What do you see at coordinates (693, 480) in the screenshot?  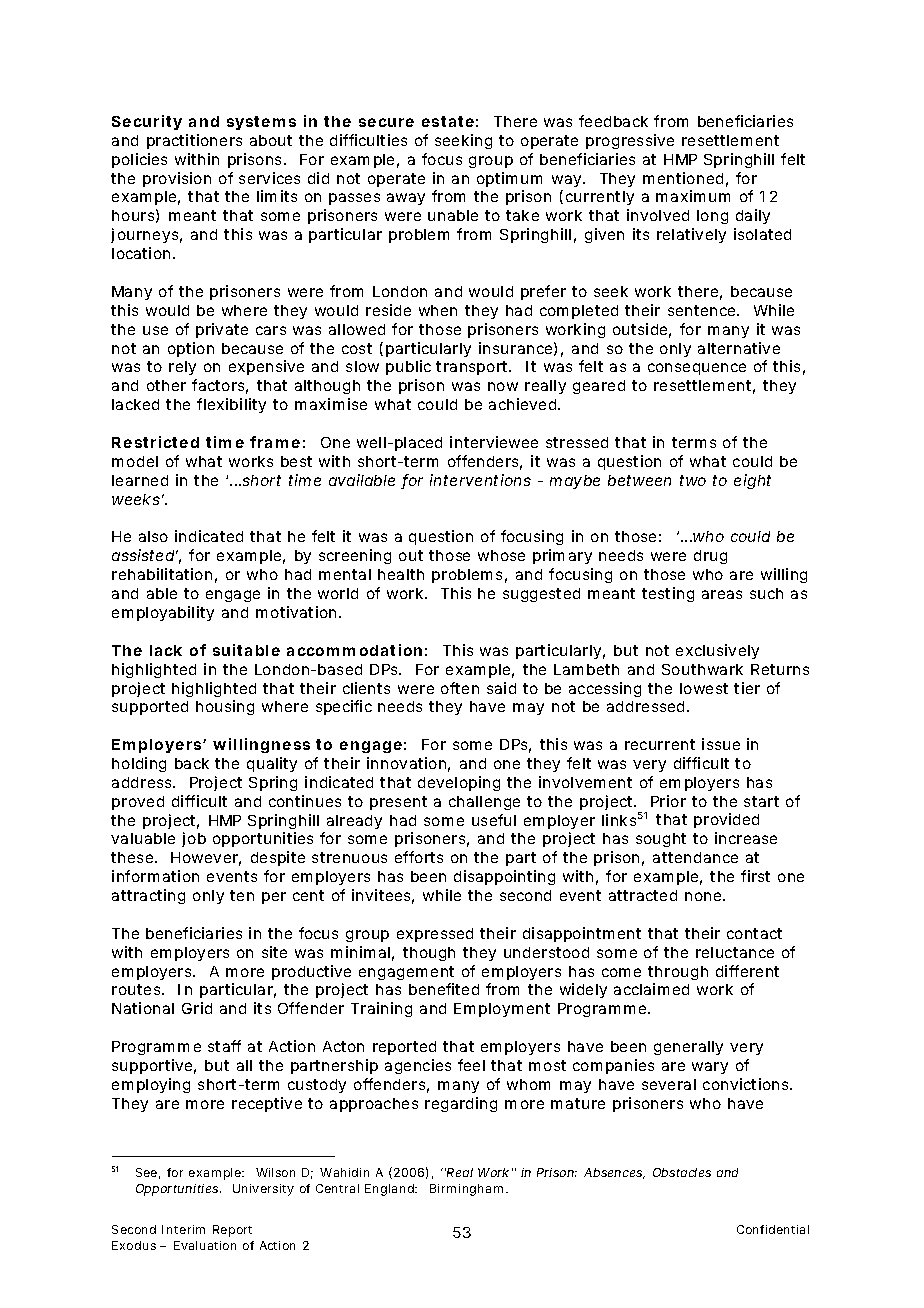 I see `two` at bounding box center [693, 480].
